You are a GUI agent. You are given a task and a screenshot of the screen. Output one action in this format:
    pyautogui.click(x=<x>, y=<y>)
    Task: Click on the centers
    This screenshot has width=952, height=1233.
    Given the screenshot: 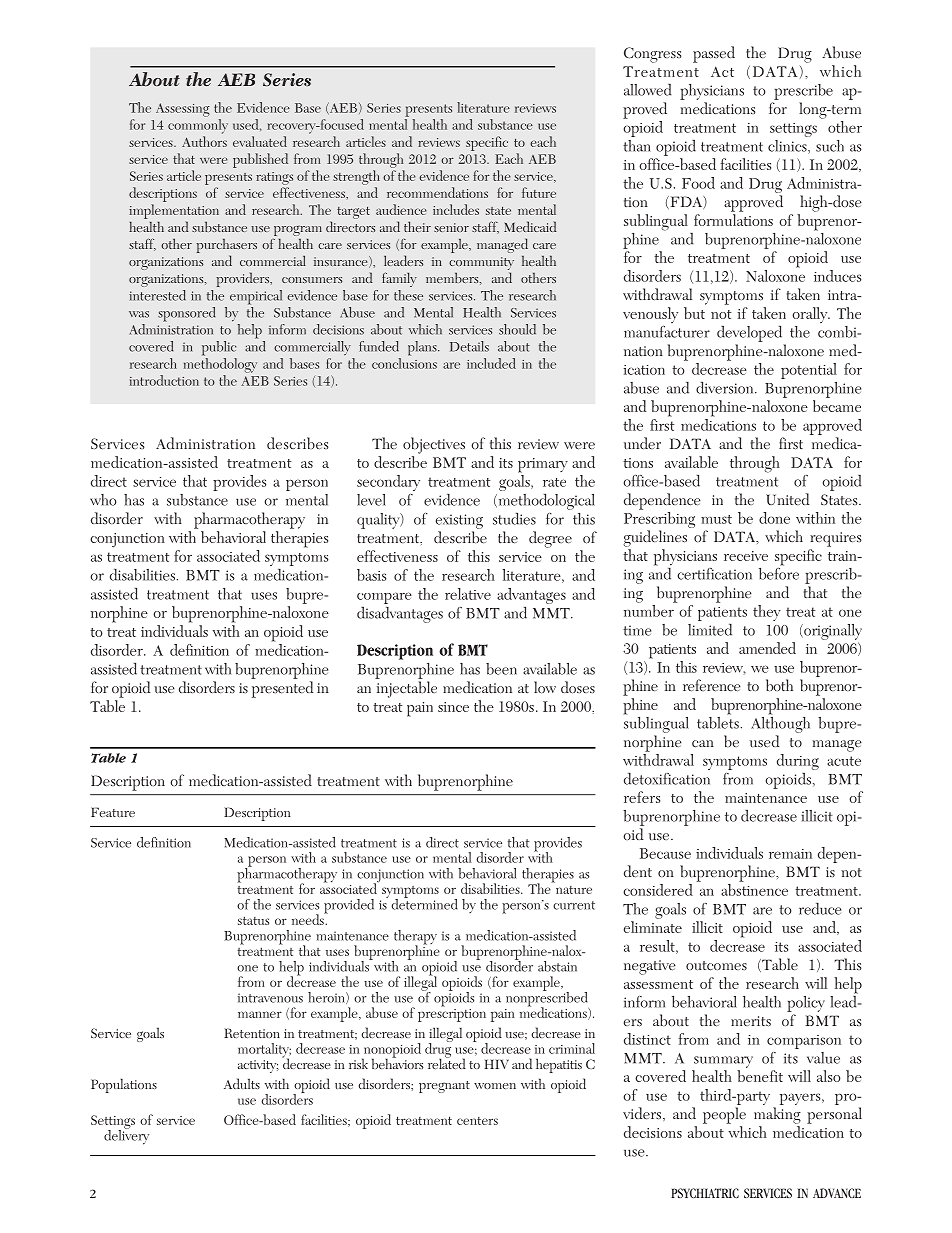 What is the action you would take?
    pyautogui.click(x=477, y=1121)
